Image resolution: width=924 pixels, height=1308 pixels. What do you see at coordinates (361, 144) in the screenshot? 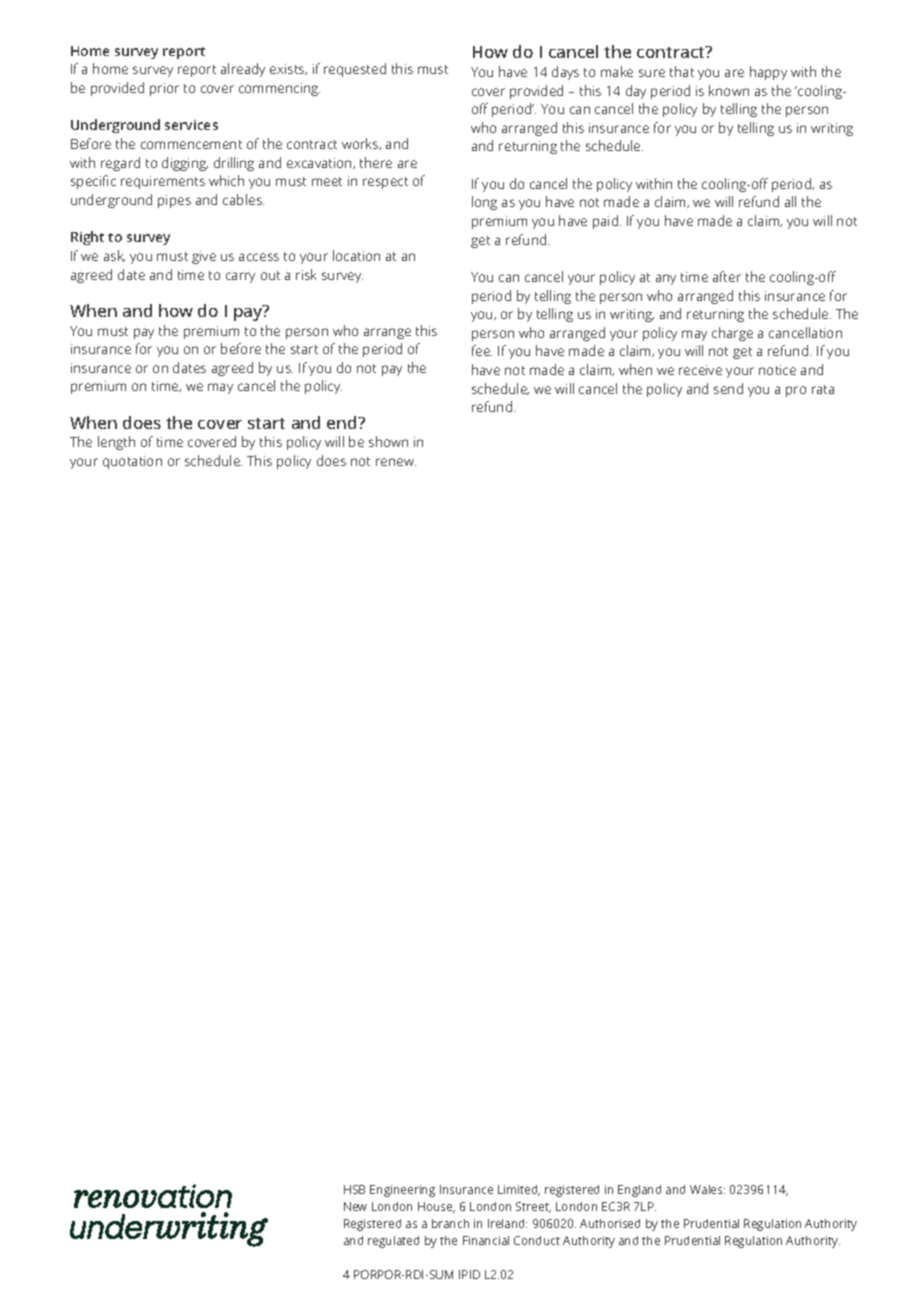
I see `works` at bounding box center [361, 144].
